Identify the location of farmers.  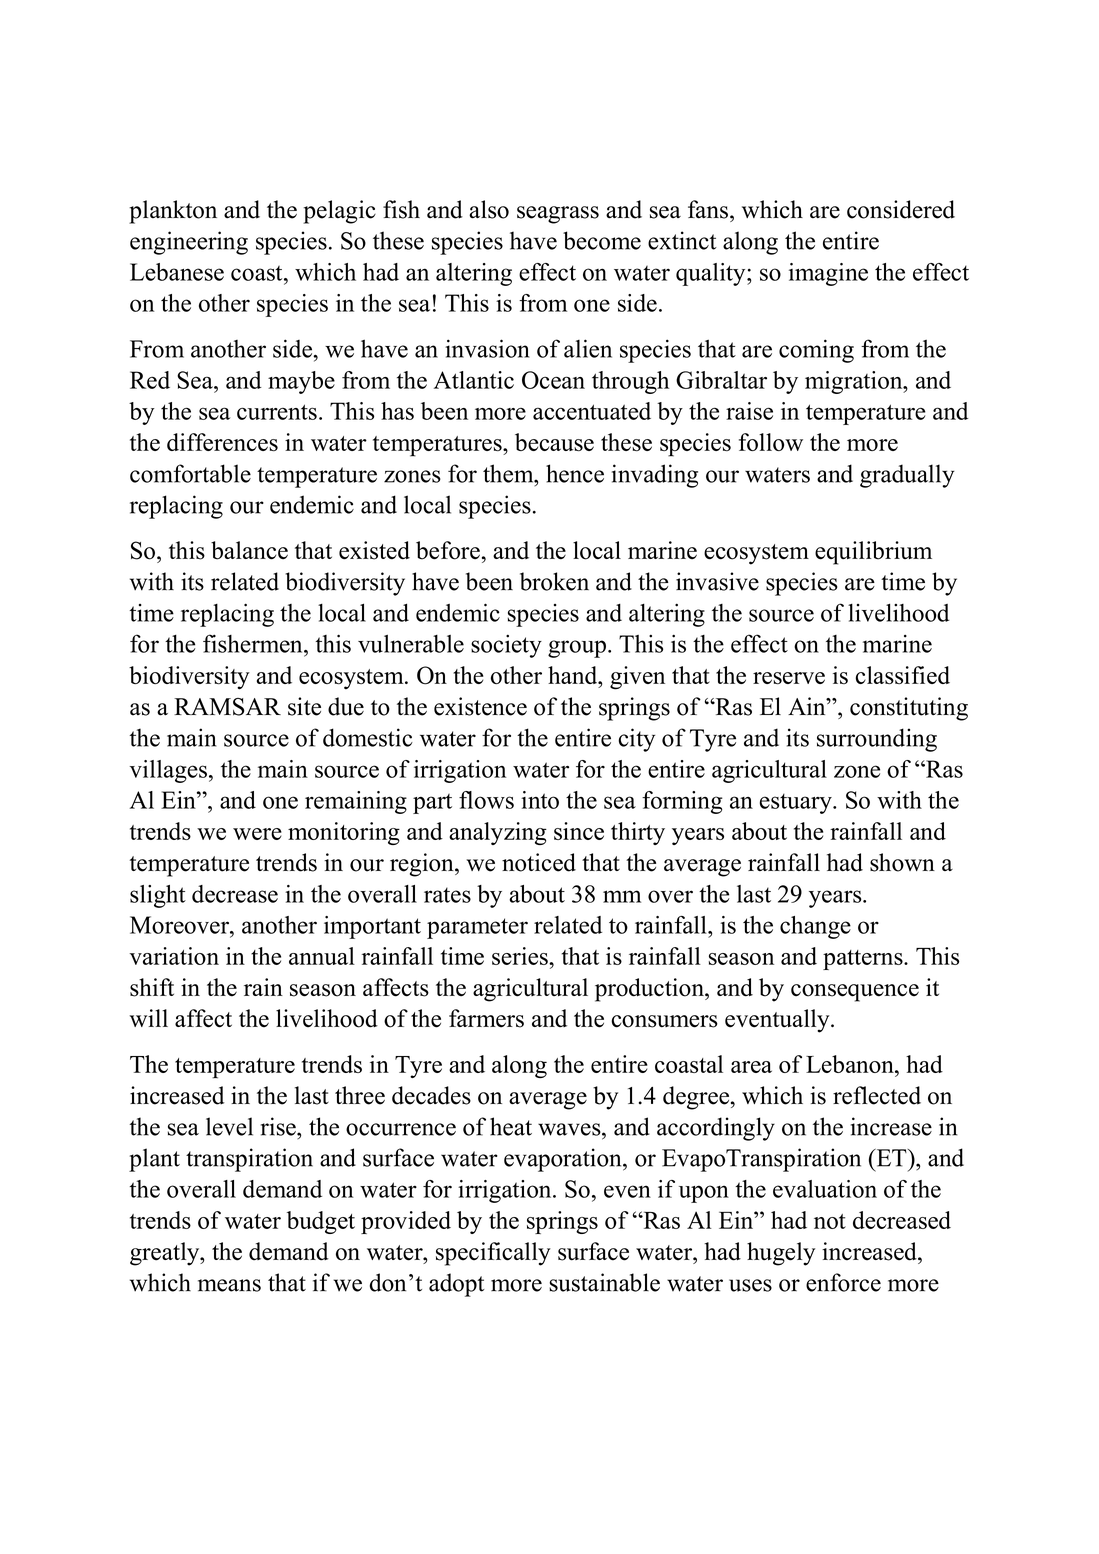
(486, 1018).
